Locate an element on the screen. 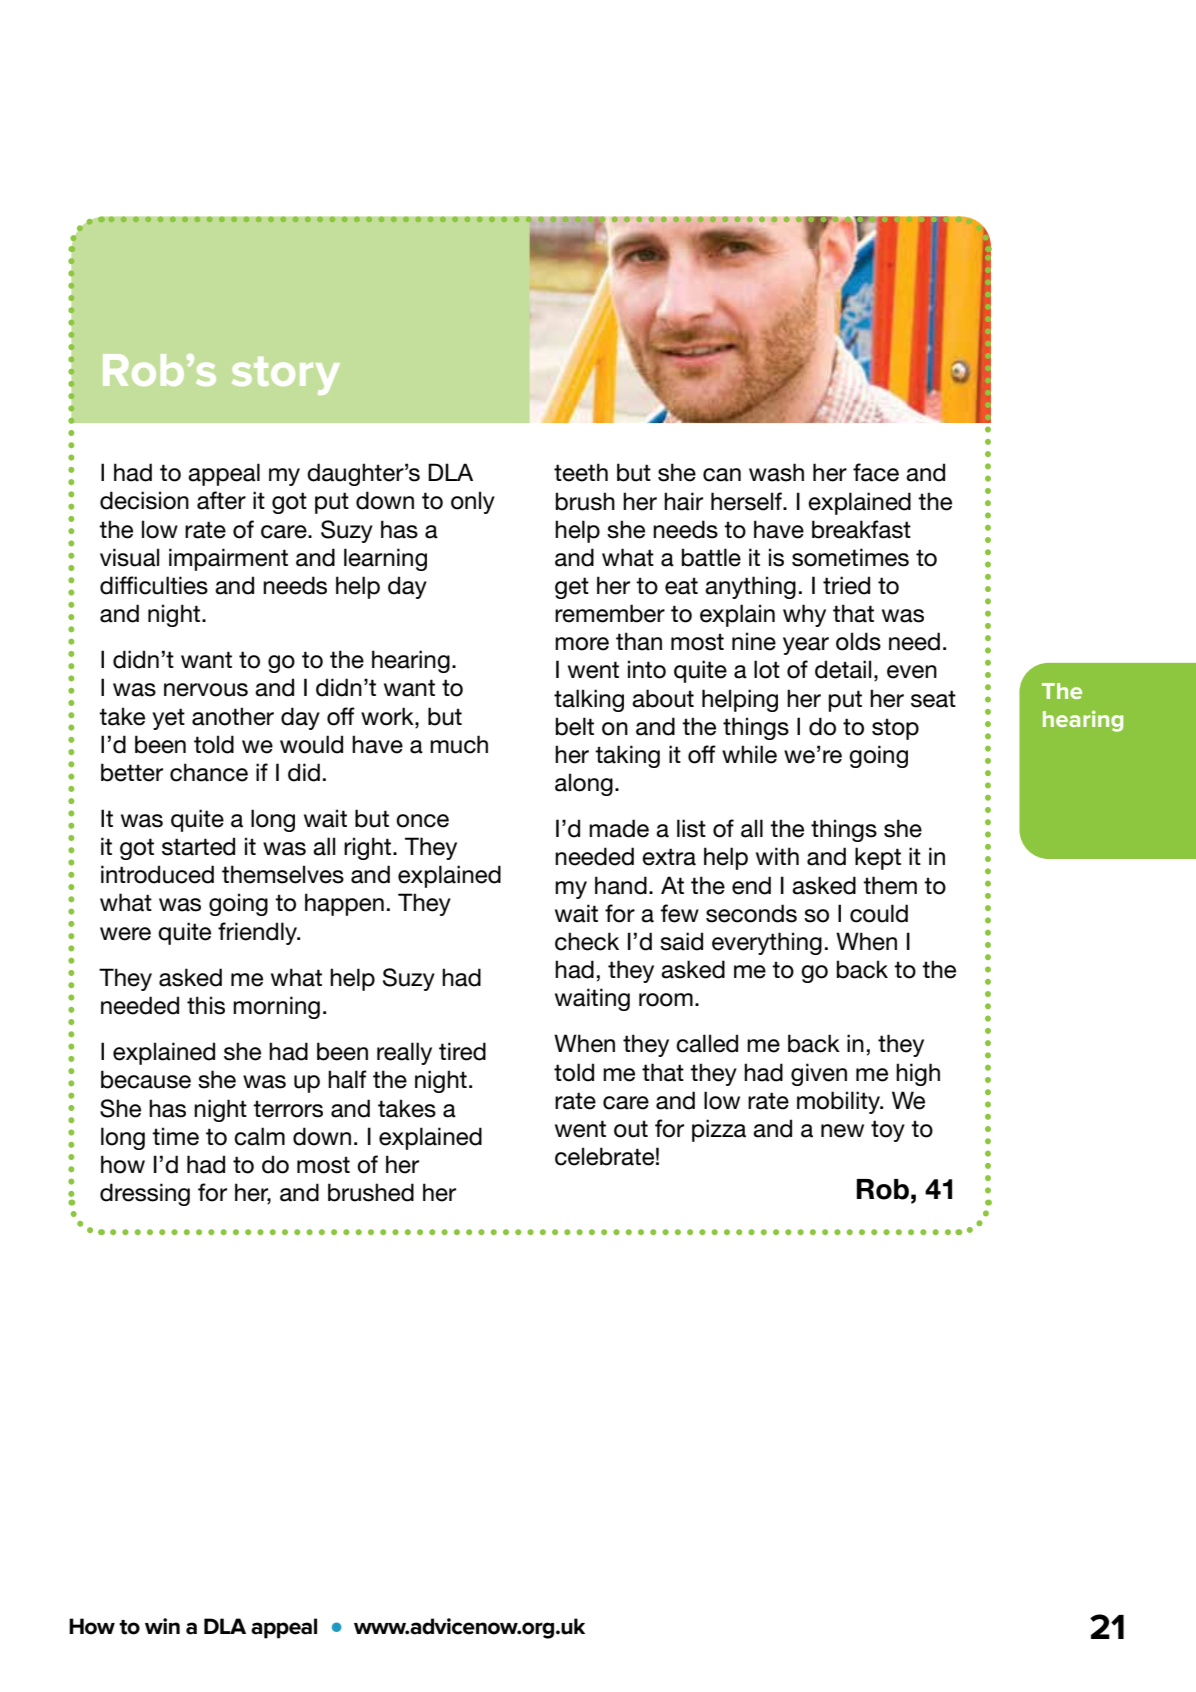 This screenshot has height=1692, width=1196. this is located at coordinates (206, 1005).
